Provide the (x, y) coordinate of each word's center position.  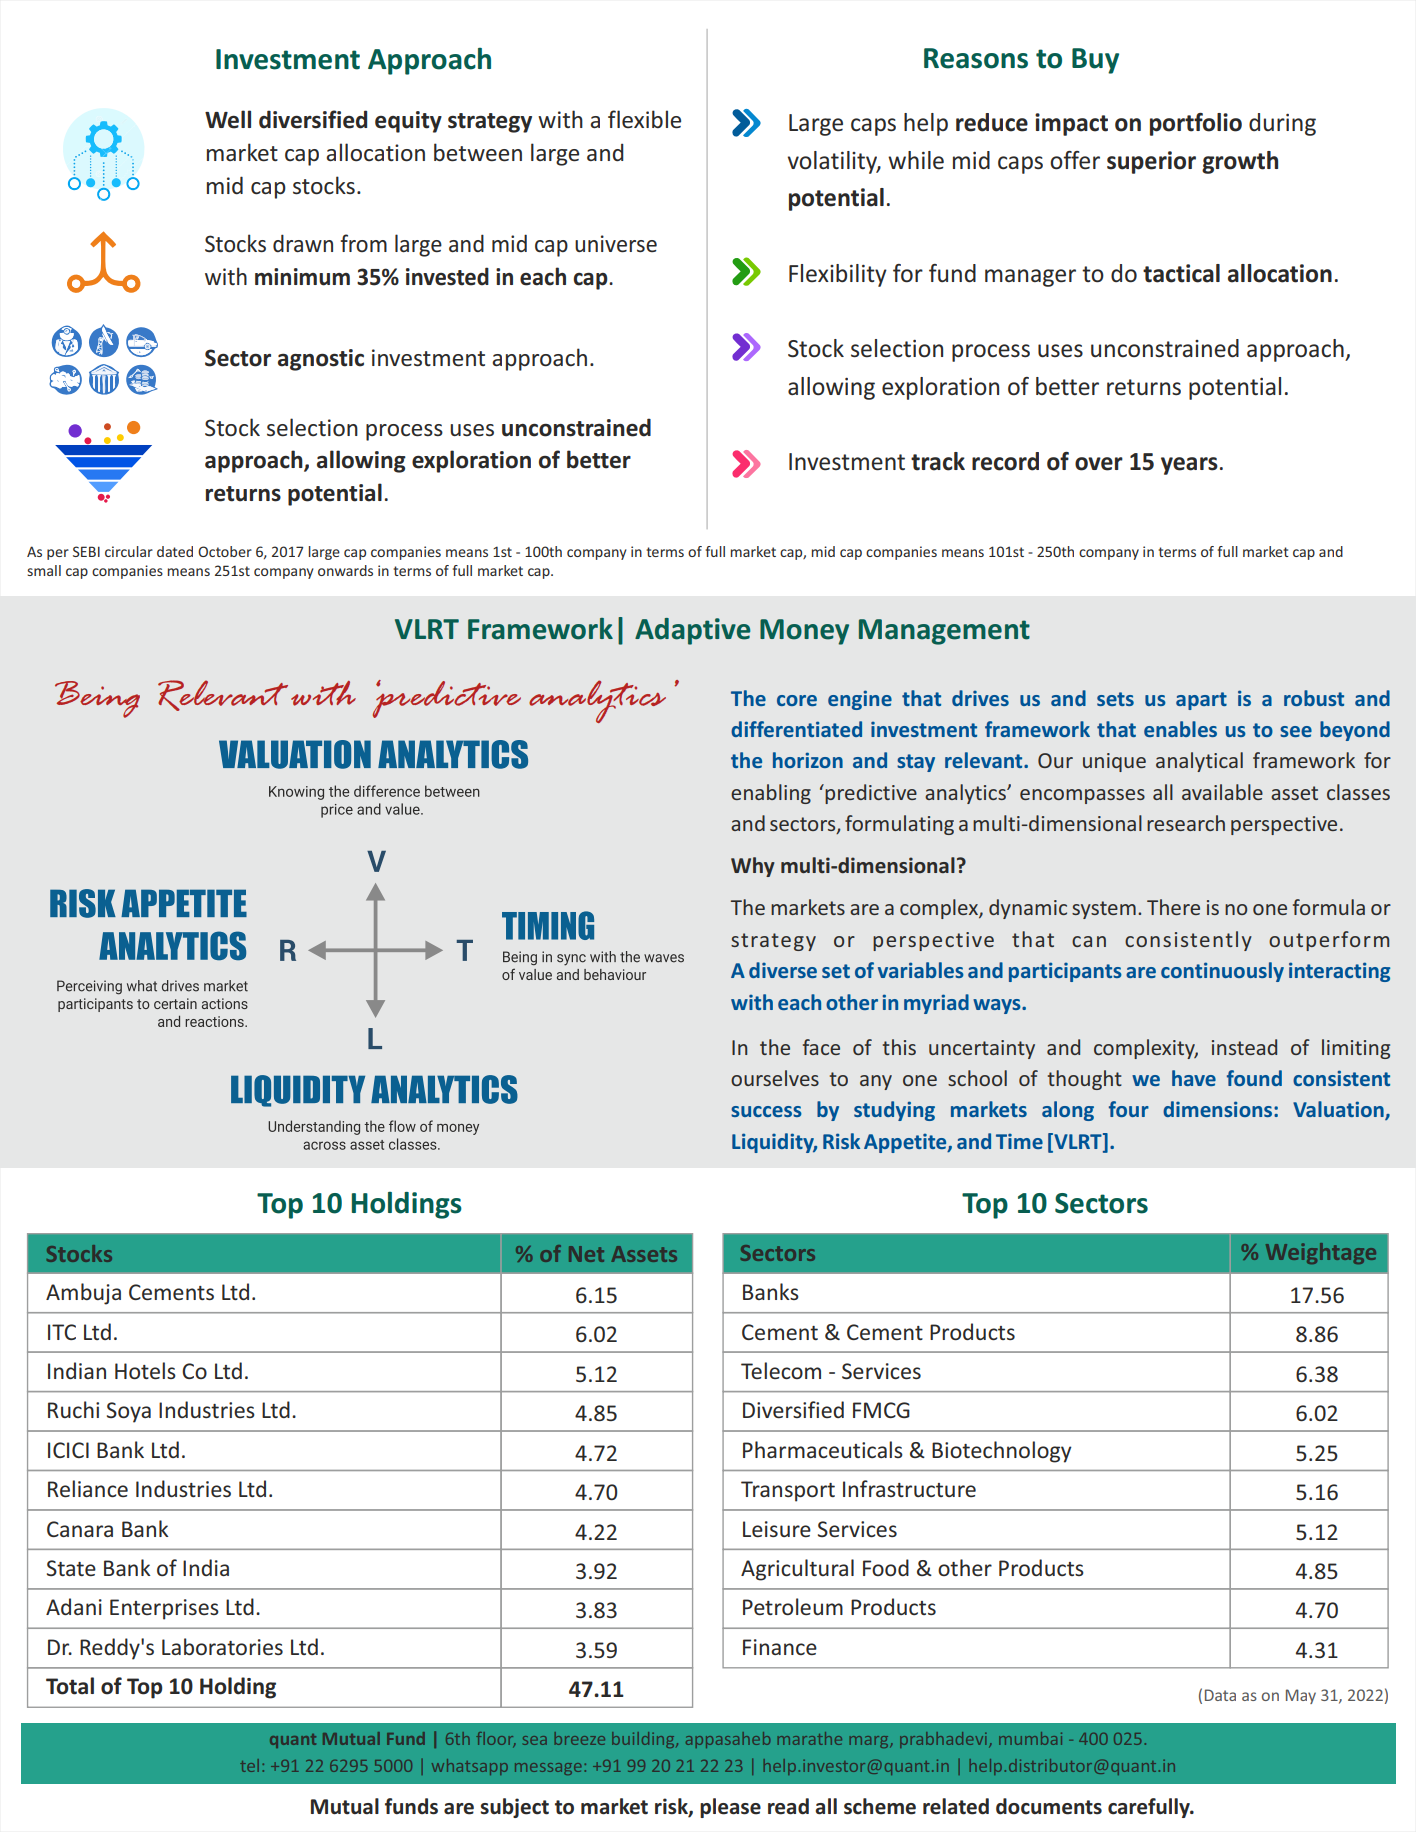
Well (228, 119)
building (644, 1740)
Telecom (781, 1370)
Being (97, 699)
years (1189, 466)
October (225, 551)
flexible (644, 119)
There (1173, 907)
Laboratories (222, 1646)
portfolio (1196, 124)
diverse (783, 970)
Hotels (145, 1370)
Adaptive (692, 631)
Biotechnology (1002, 1452)
